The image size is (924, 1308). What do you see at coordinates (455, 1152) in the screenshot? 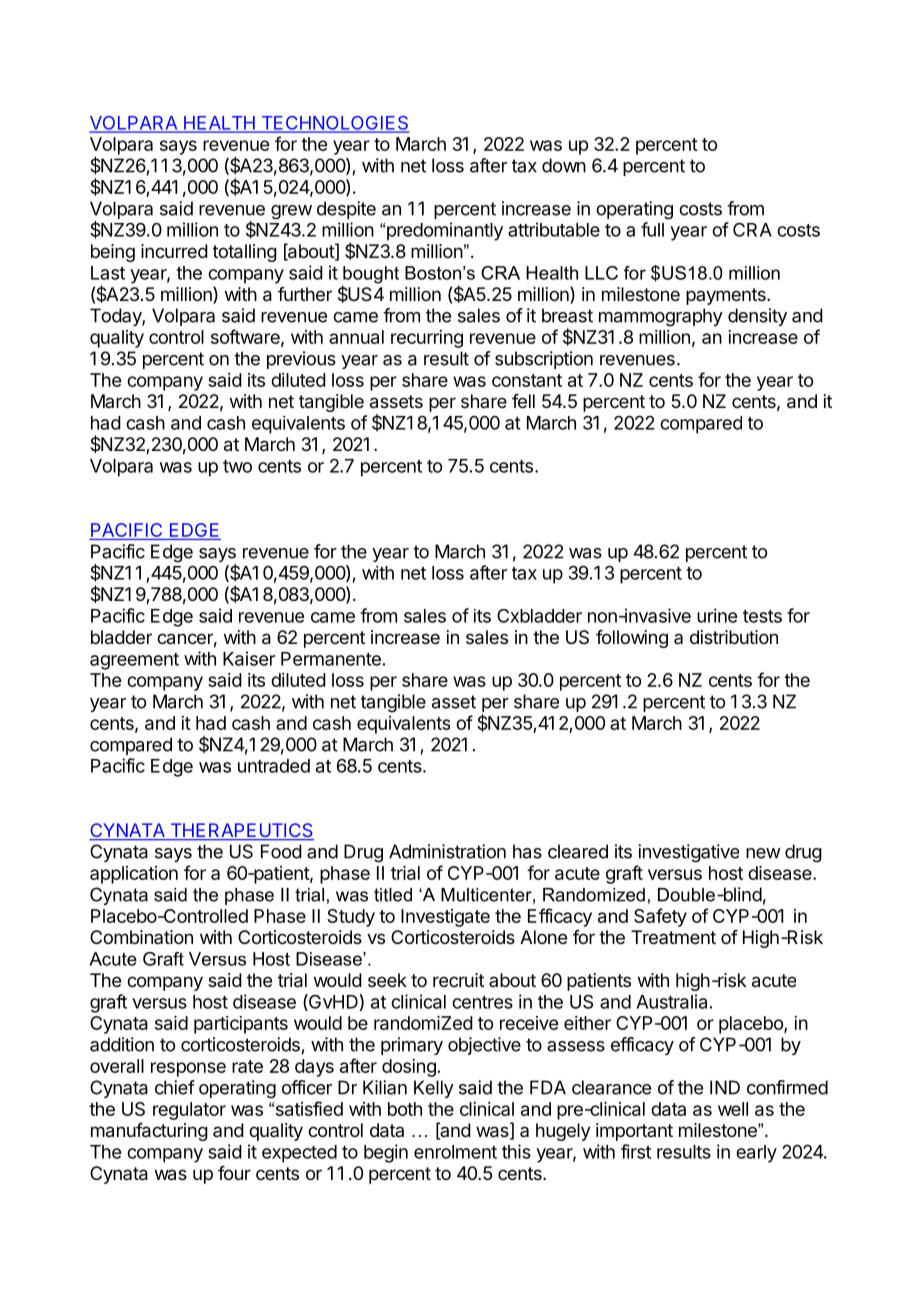
I see `enrolment` at bounding box center [455, 1152].
